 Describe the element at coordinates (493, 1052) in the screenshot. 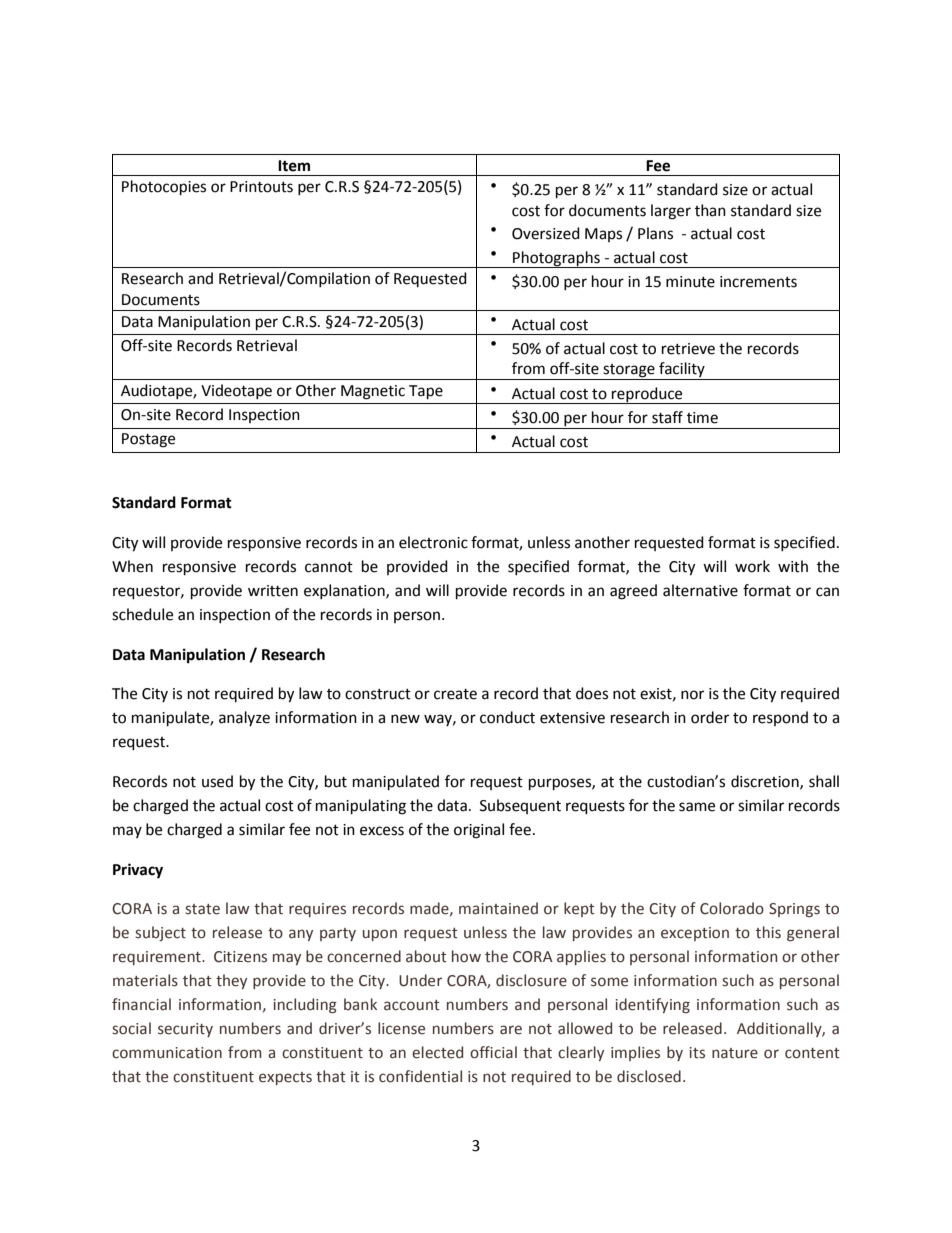

I see `official` at that location.
